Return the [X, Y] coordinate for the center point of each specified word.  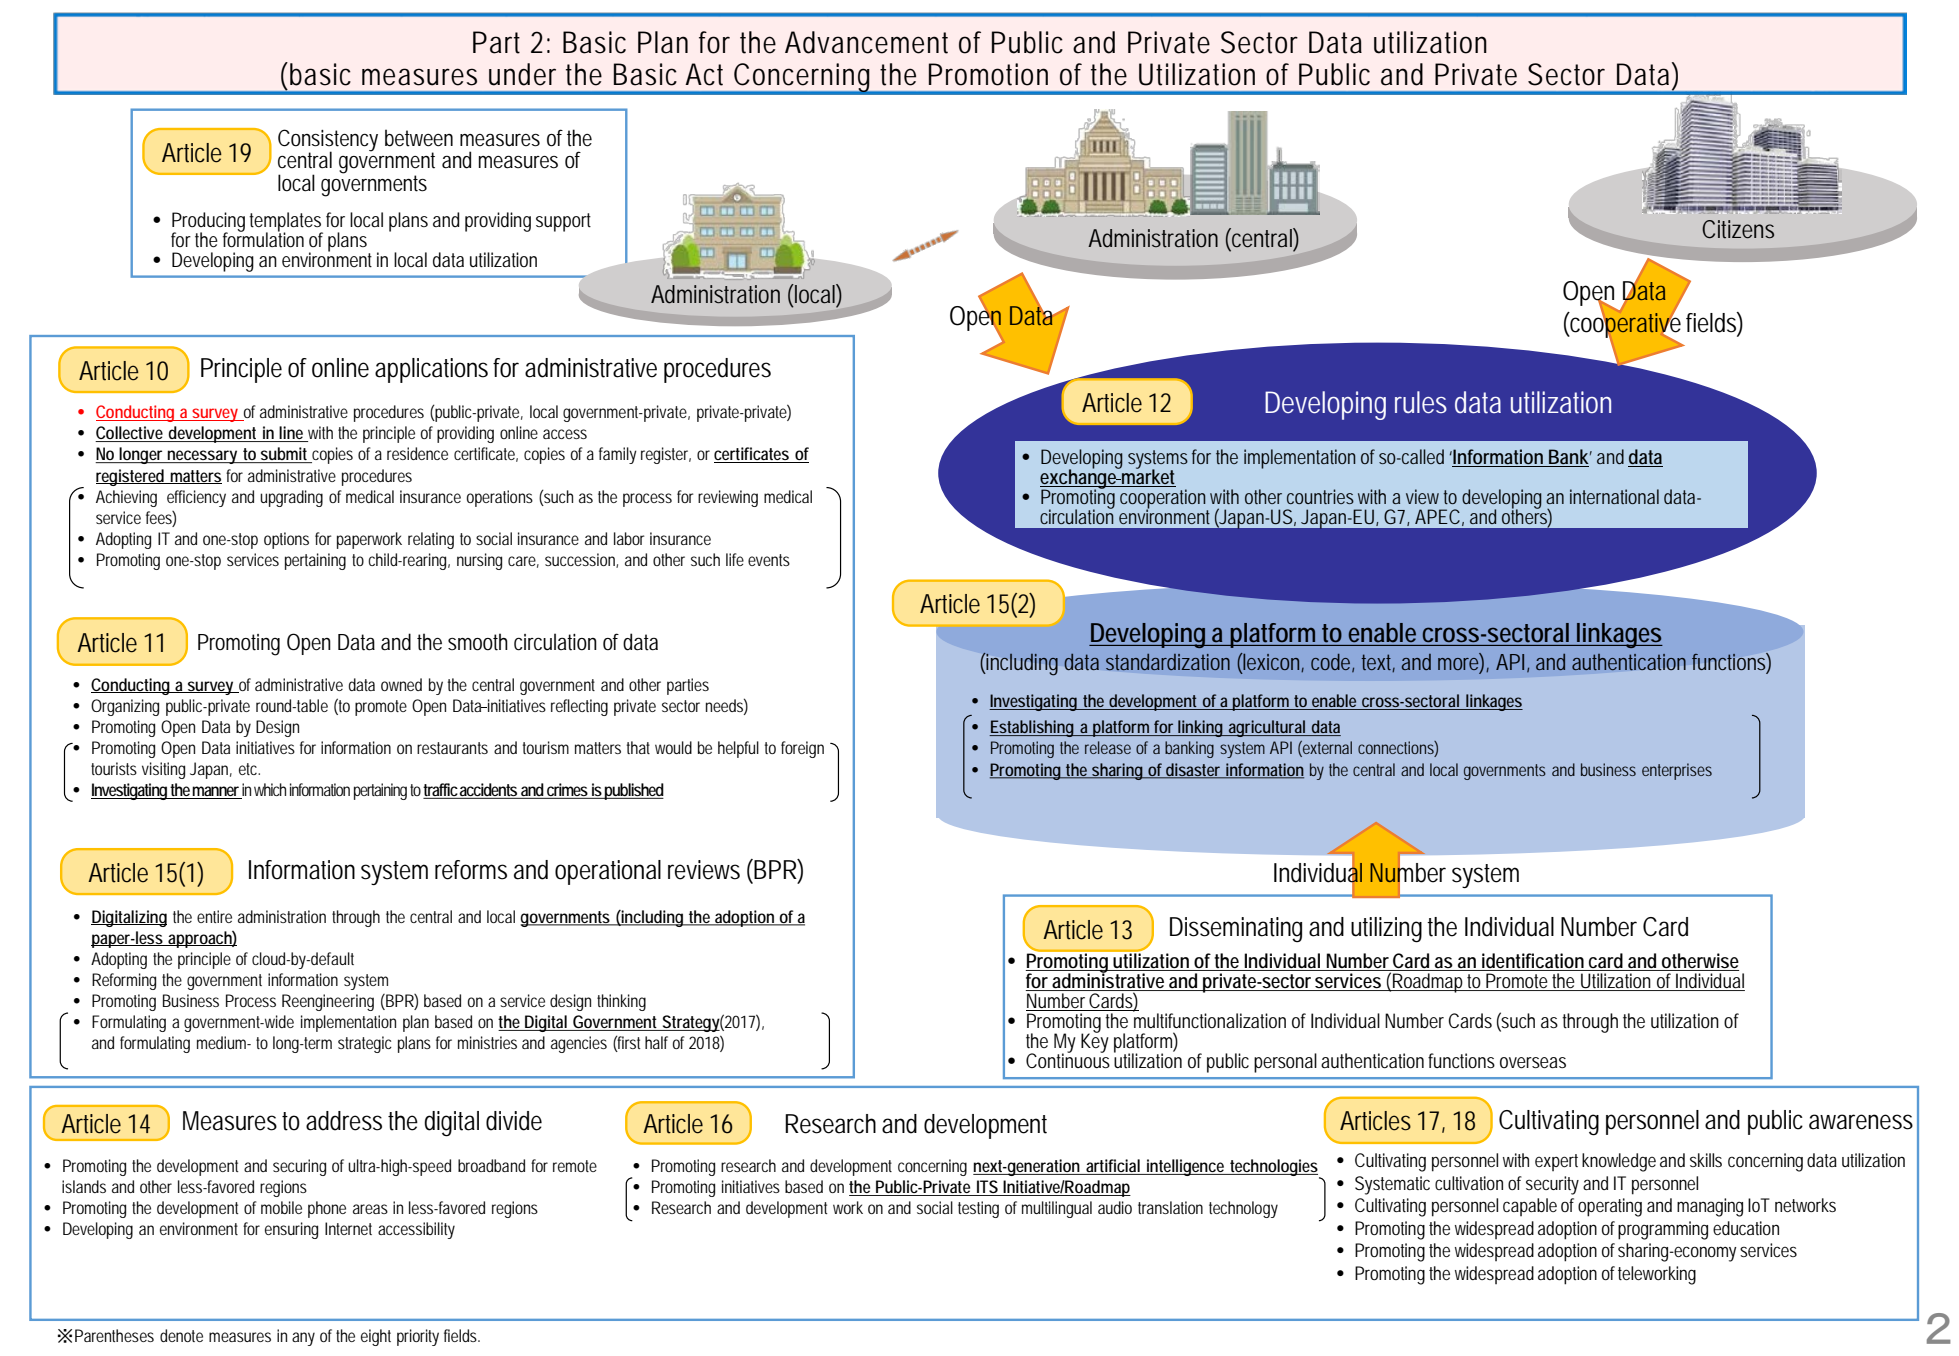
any [303, 1339]
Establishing [1033, 728]
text [1378, 663]
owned [401, 684]
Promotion [988, 74]
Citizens [1738, 229]
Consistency [328, 141]
